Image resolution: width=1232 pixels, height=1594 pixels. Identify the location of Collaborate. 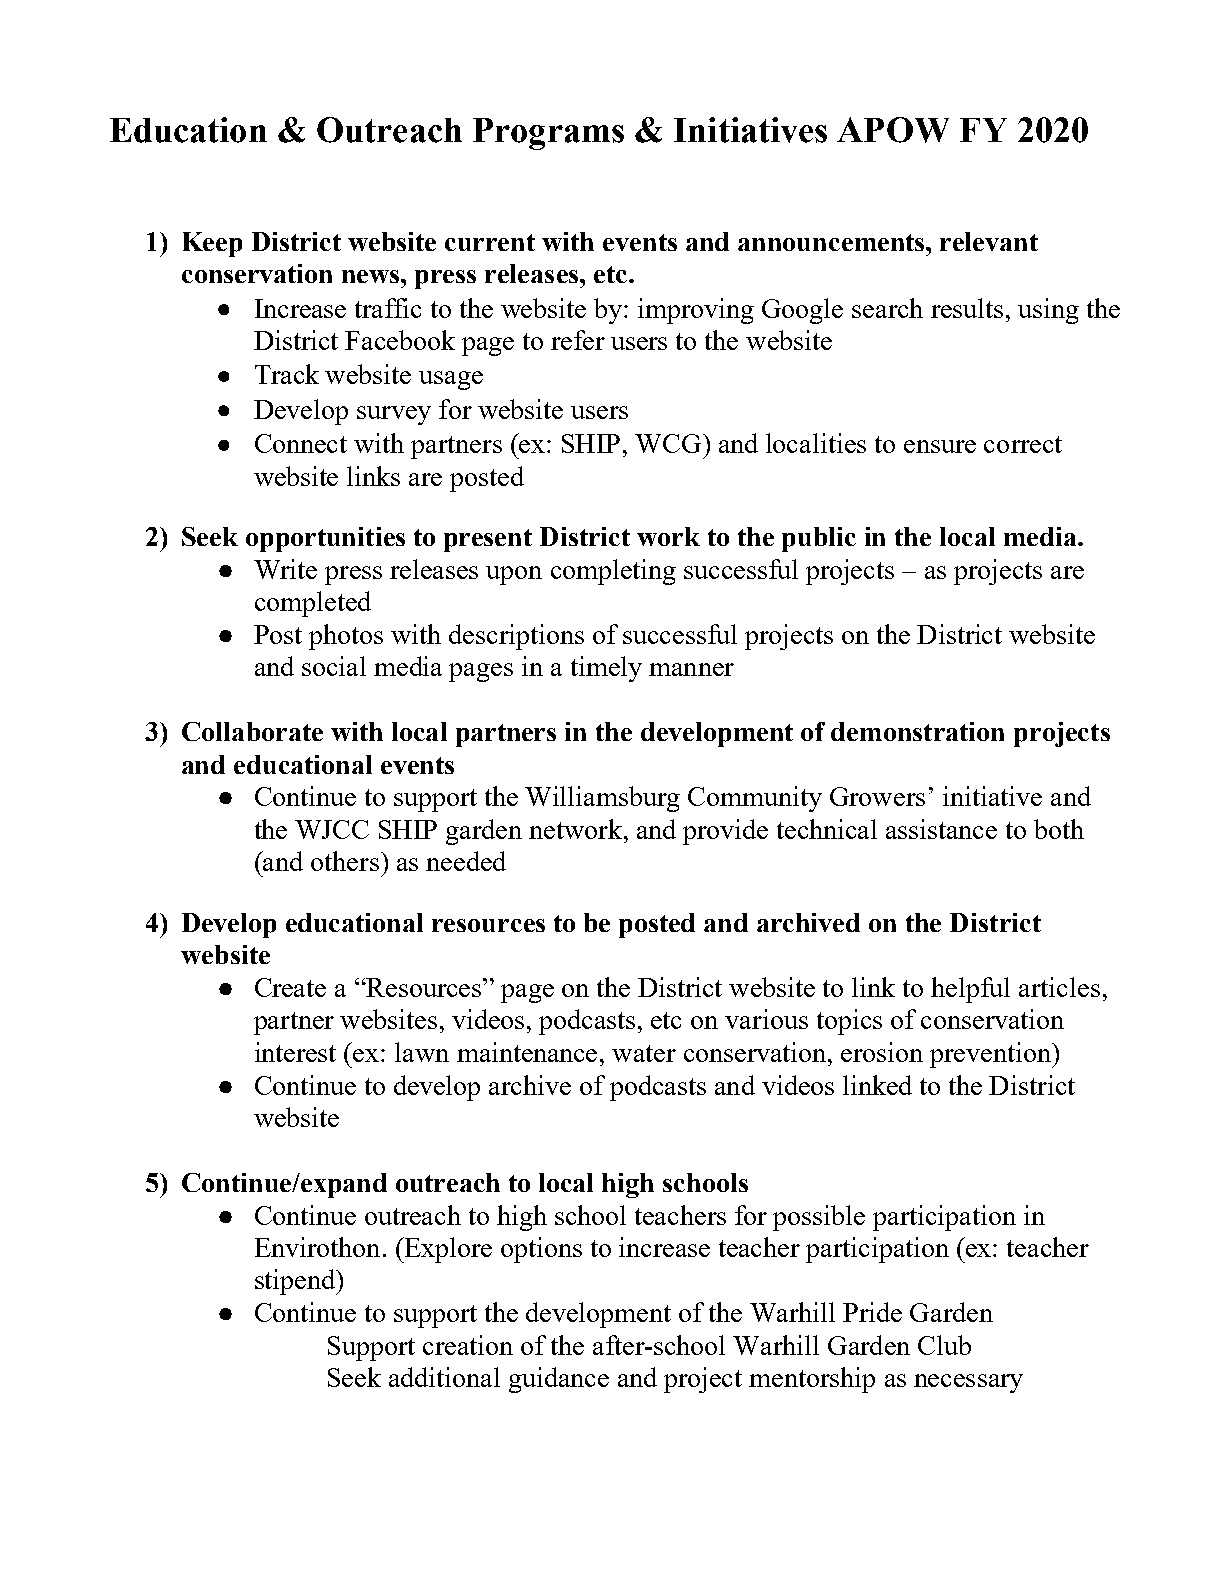
(252, 731).
